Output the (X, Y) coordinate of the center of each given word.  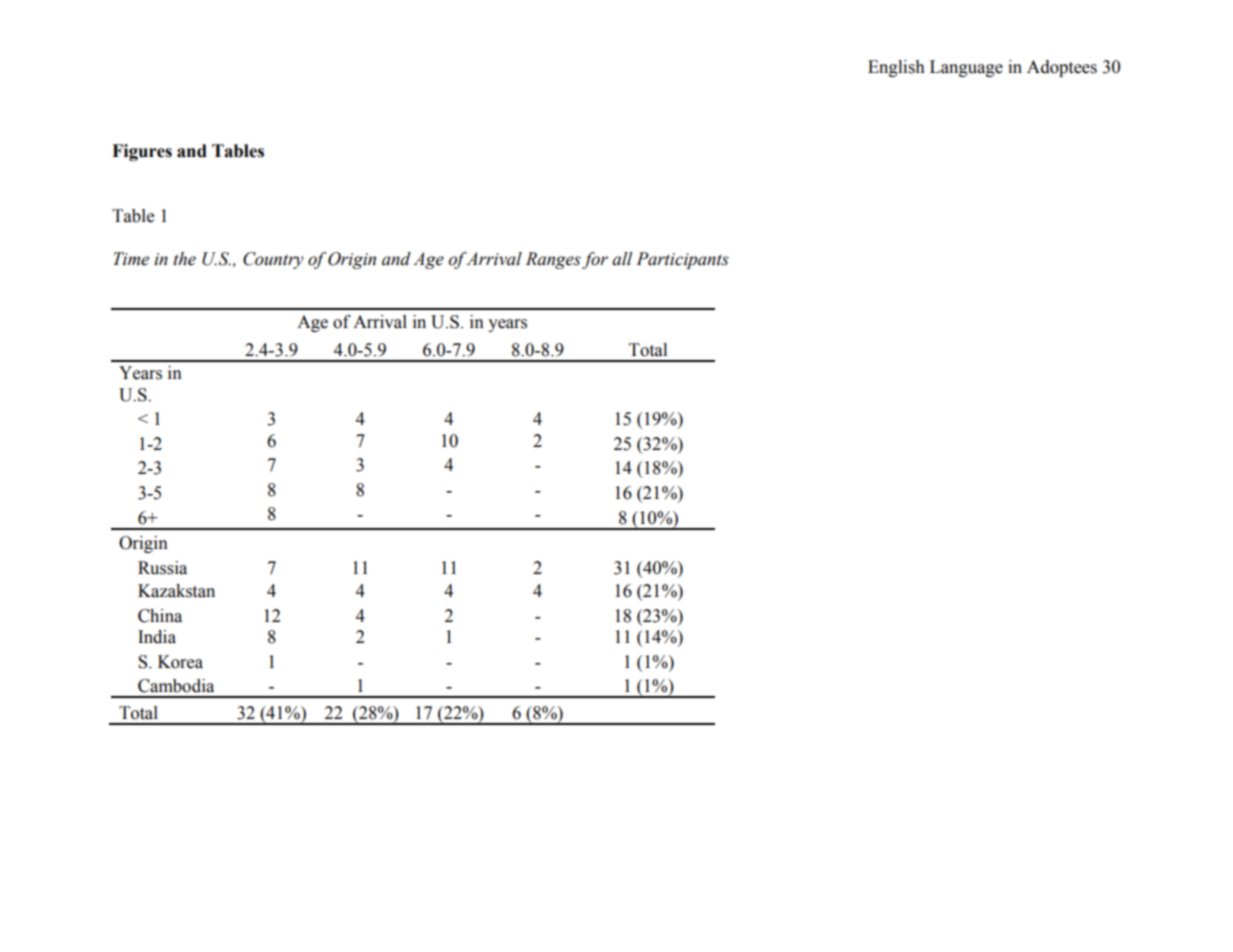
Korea (180, 662)
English (896, 68)
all (622, 259)
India (157, 637)
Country (273, 260)
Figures (142, 152)
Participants (682, 260)
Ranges (553, 260)
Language (966, 68)
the (184, 259)
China (160, 616)
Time (131, 259)
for (595, 260)
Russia (162, 568)
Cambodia (176, 686)
